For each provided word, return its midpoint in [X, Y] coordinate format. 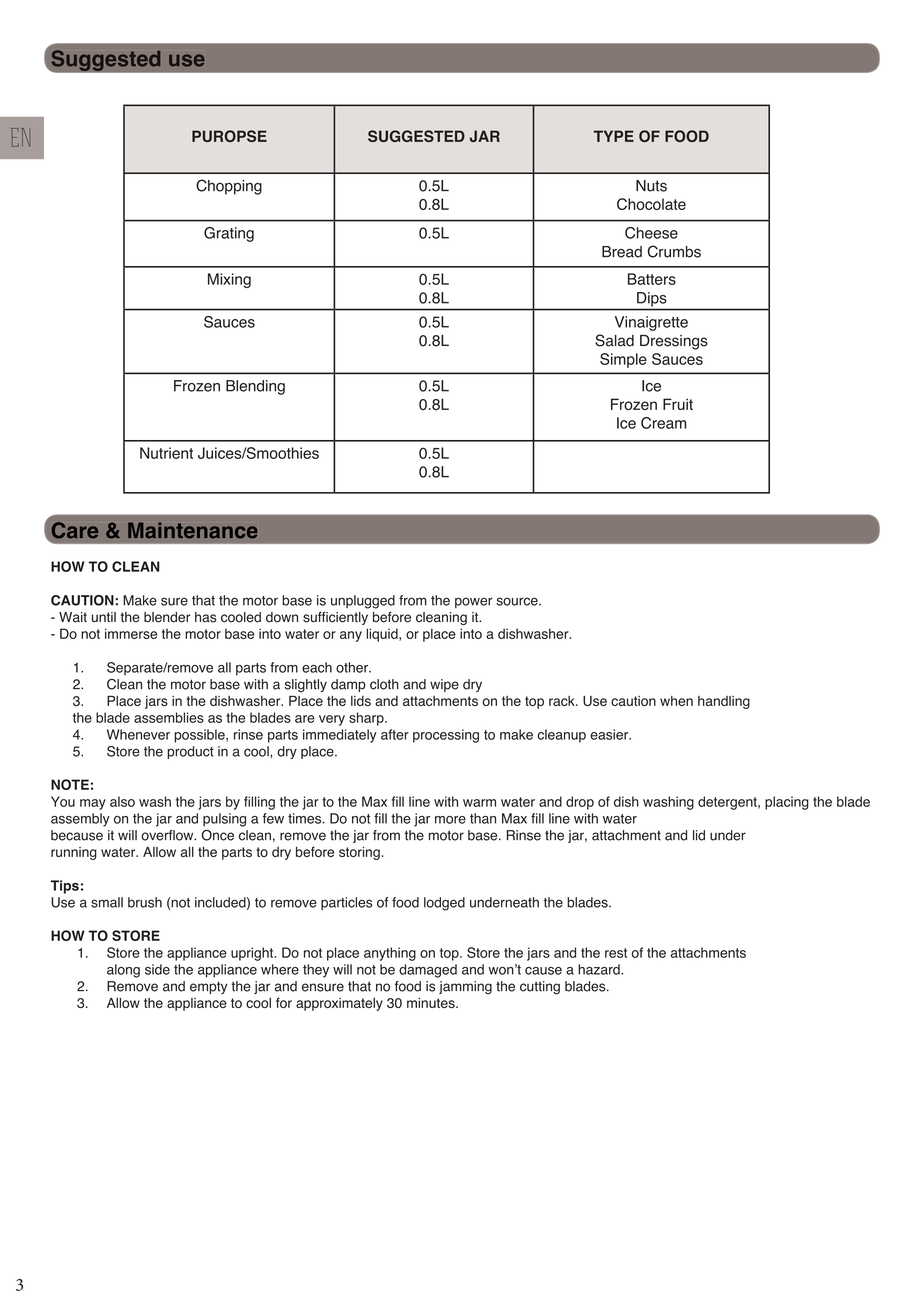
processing [446, 736]
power [474, 602]
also [122, 801]
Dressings [674, 342]
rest [616, 953]
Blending [255, 387]
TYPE [614, 136]
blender [167, 617]
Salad [614, 340]
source [518, 601]
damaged [428, 971]
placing [787, 803]
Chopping [229, 187]
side [157, 969]
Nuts [651, 186]
